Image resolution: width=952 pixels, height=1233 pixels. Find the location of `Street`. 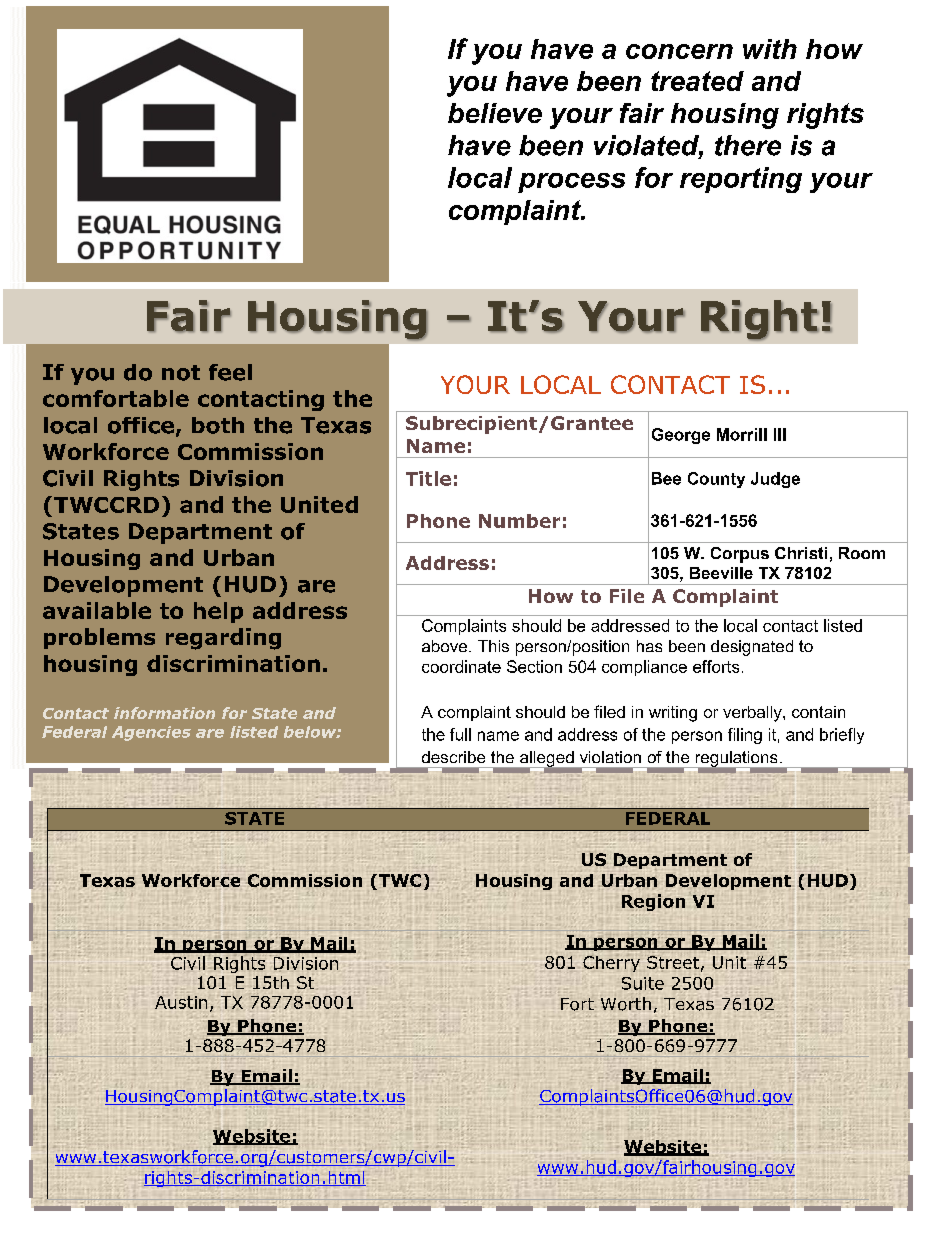

Street is located at coordinates (673, 962).
